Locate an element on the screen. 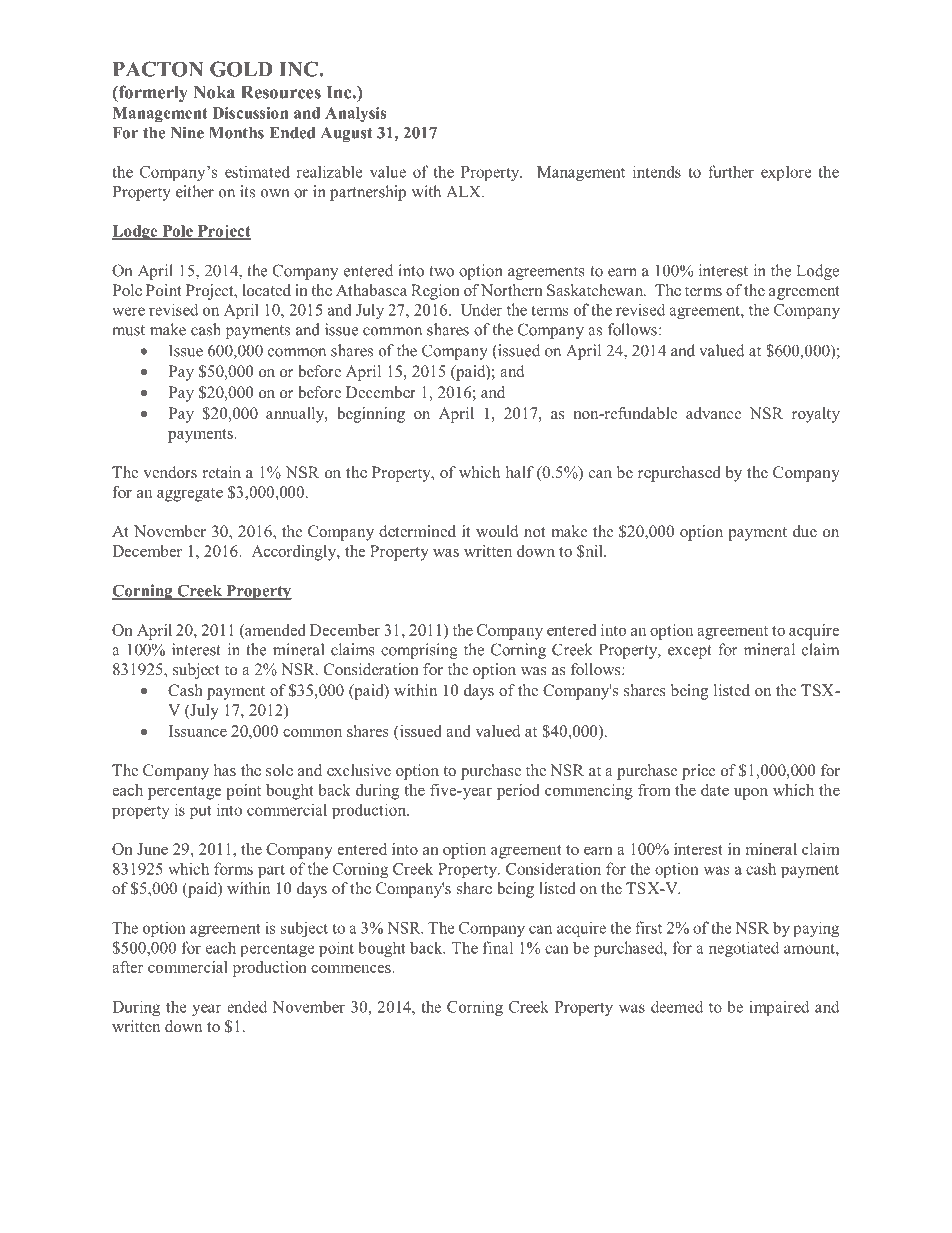  further is located at coordinates (731, 171).
